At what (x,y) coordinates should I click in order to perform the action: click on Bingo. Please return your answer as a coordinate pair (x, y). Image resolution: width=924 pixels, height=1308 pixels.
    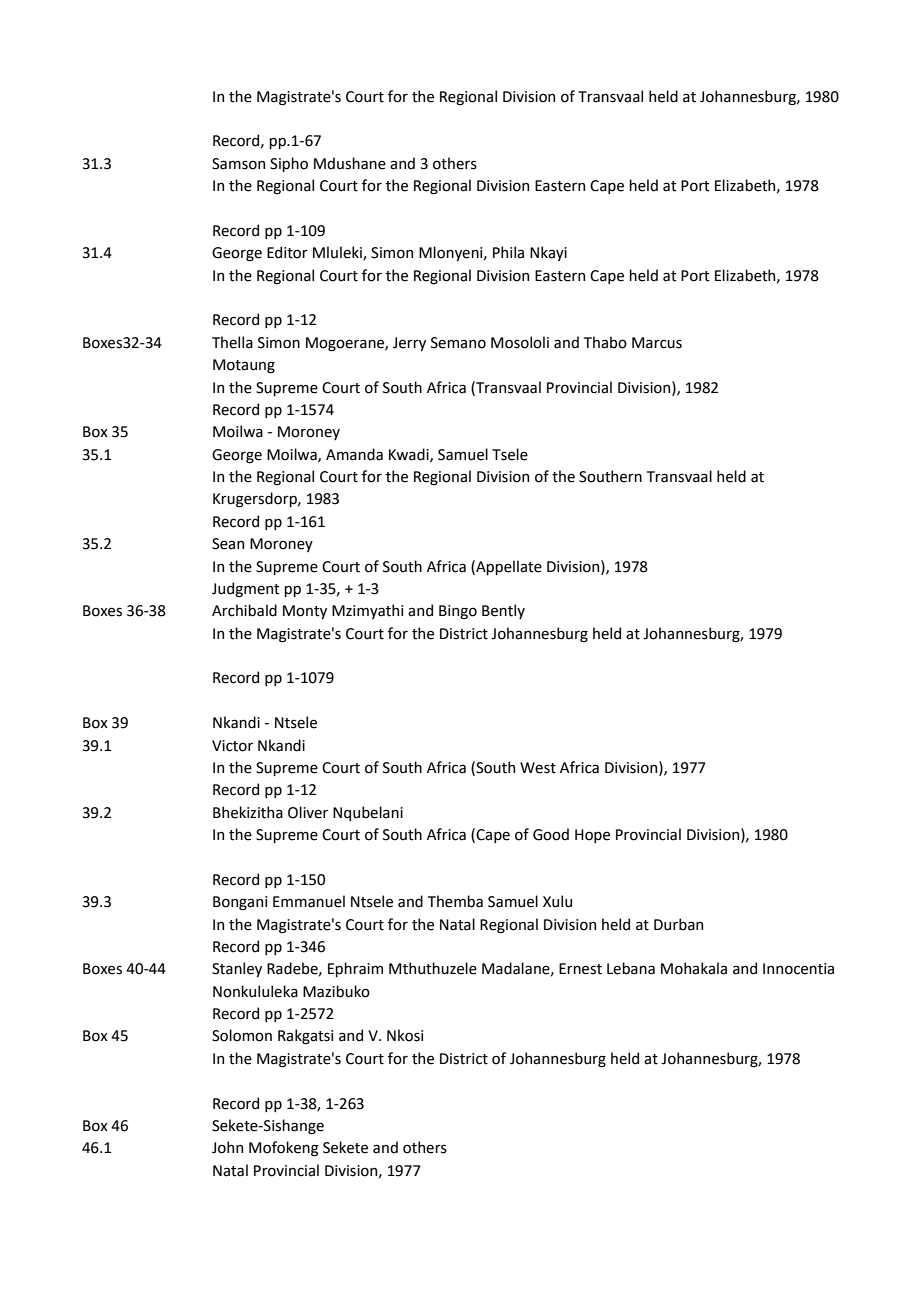
    Looking at the image, I should click on (458, 612).
